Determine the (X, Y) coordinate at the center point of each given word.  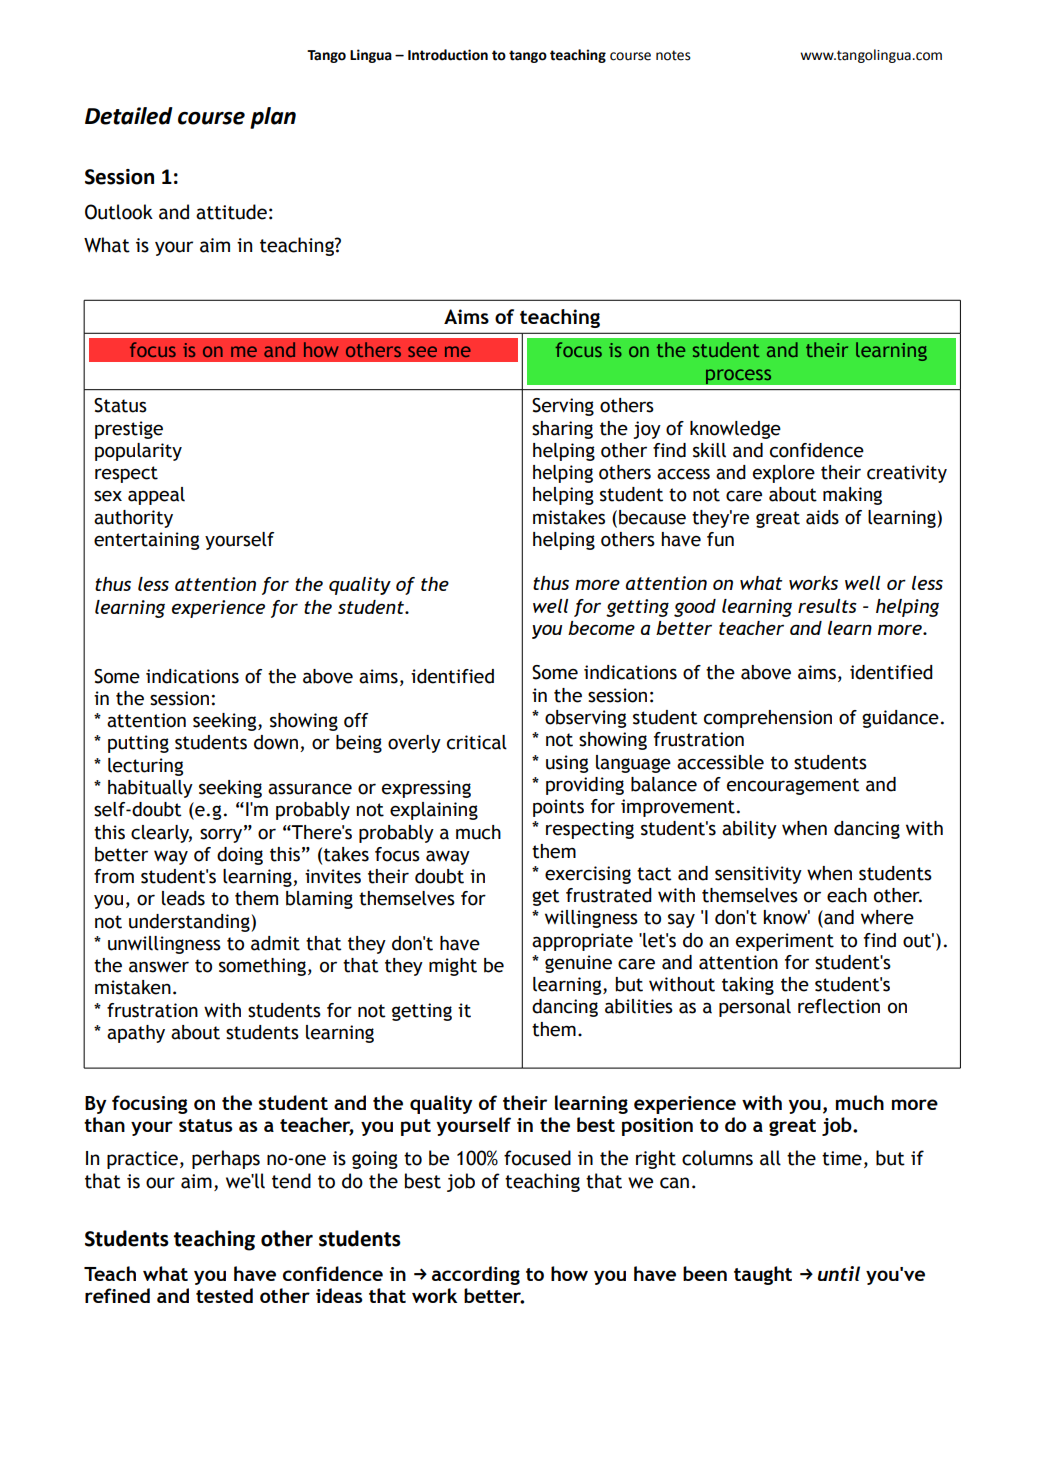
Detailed (129, 116)
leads (183, 898)
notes (673, 55)
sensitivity (758, 875)
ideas (339, 1295)
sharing (562, 430)
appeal (156, 496)
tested (224, 1295)
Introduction (448, 55)
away (448, 857)
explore (784, 474)
